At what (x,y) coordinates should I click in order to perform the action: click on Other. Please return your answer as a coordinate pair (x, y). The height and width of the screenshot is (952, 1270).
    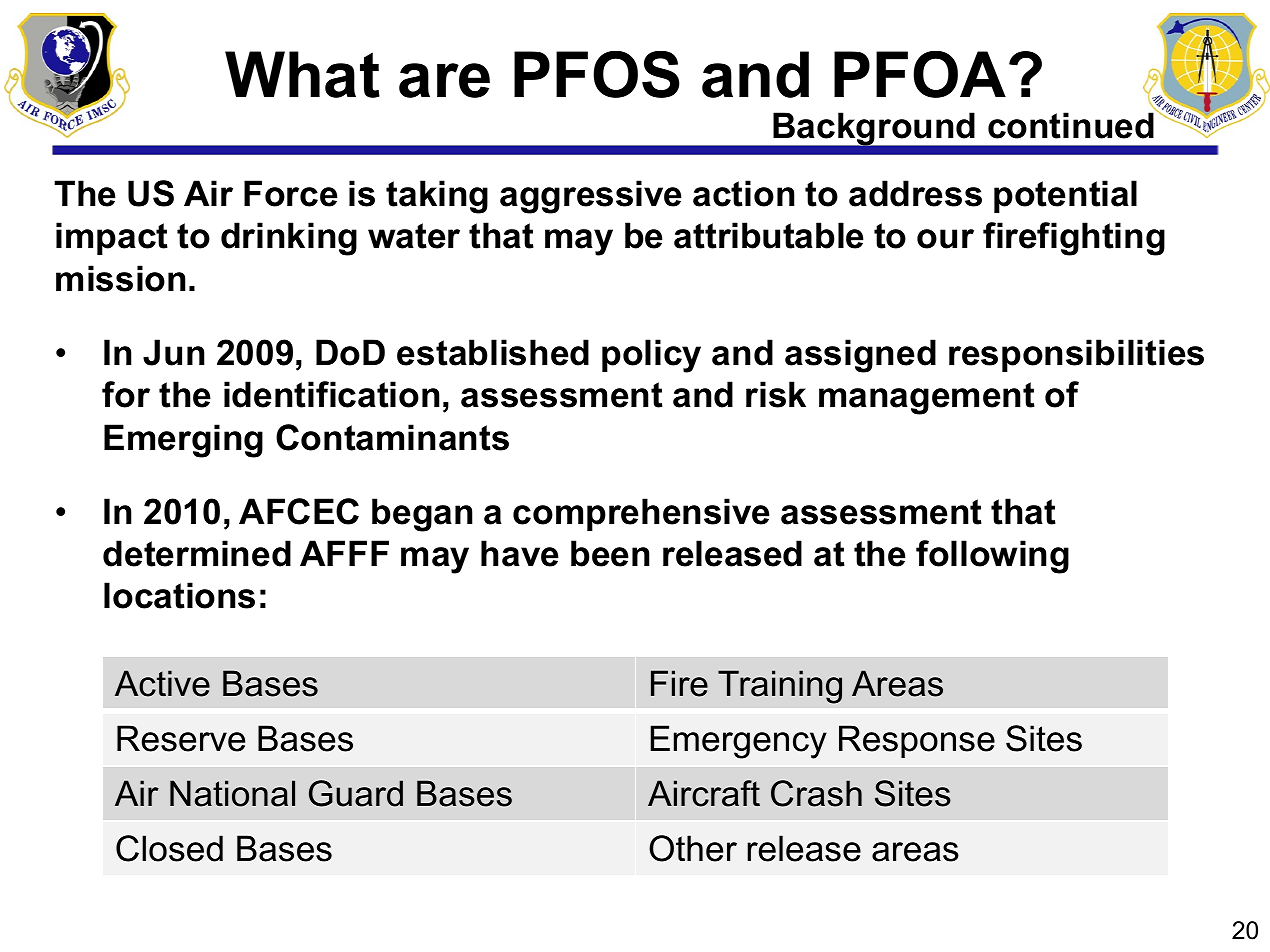
    Looking at the image, I should click on (693, 848).
